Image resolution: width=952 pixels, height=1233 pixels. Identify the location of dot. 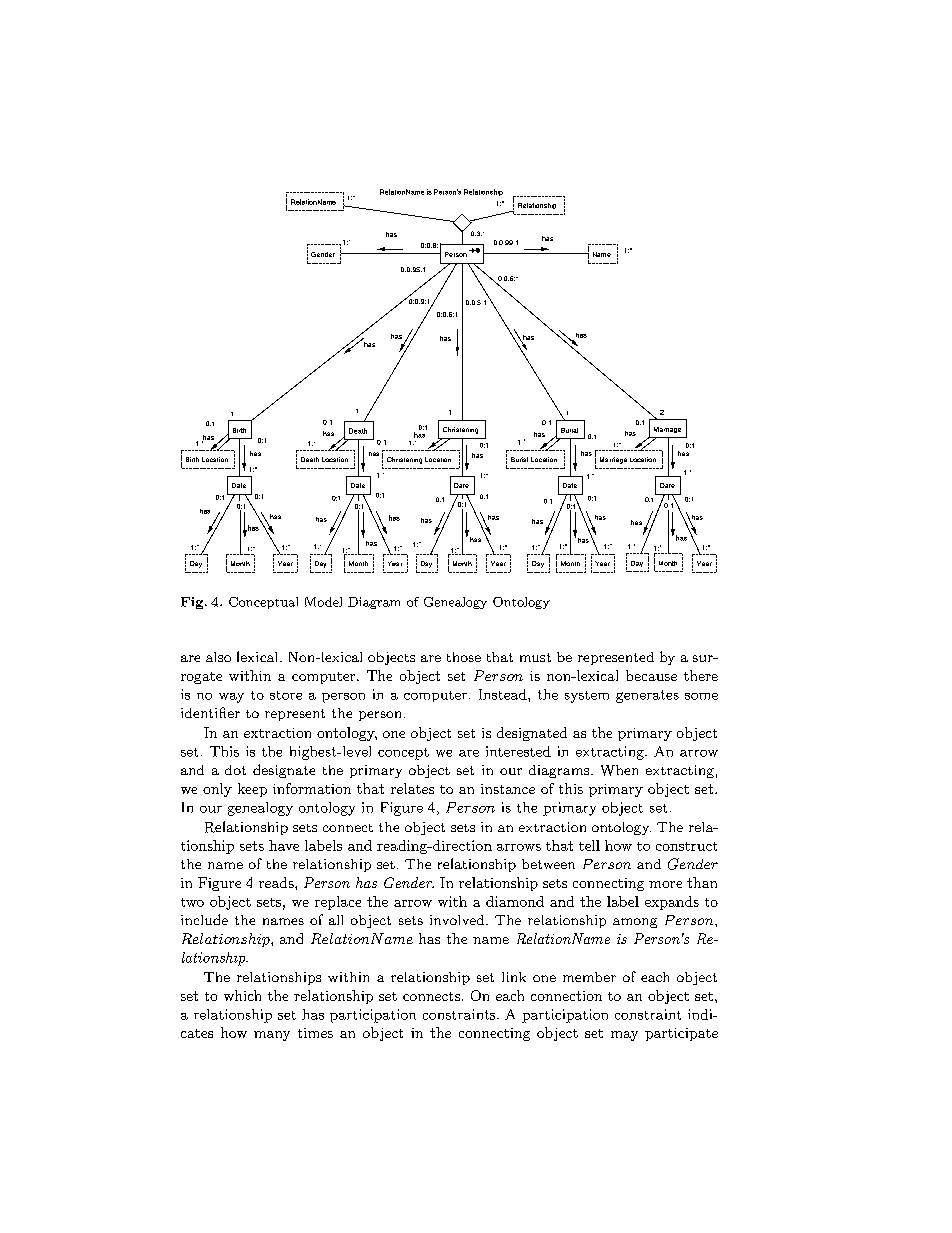
(235, 770).
